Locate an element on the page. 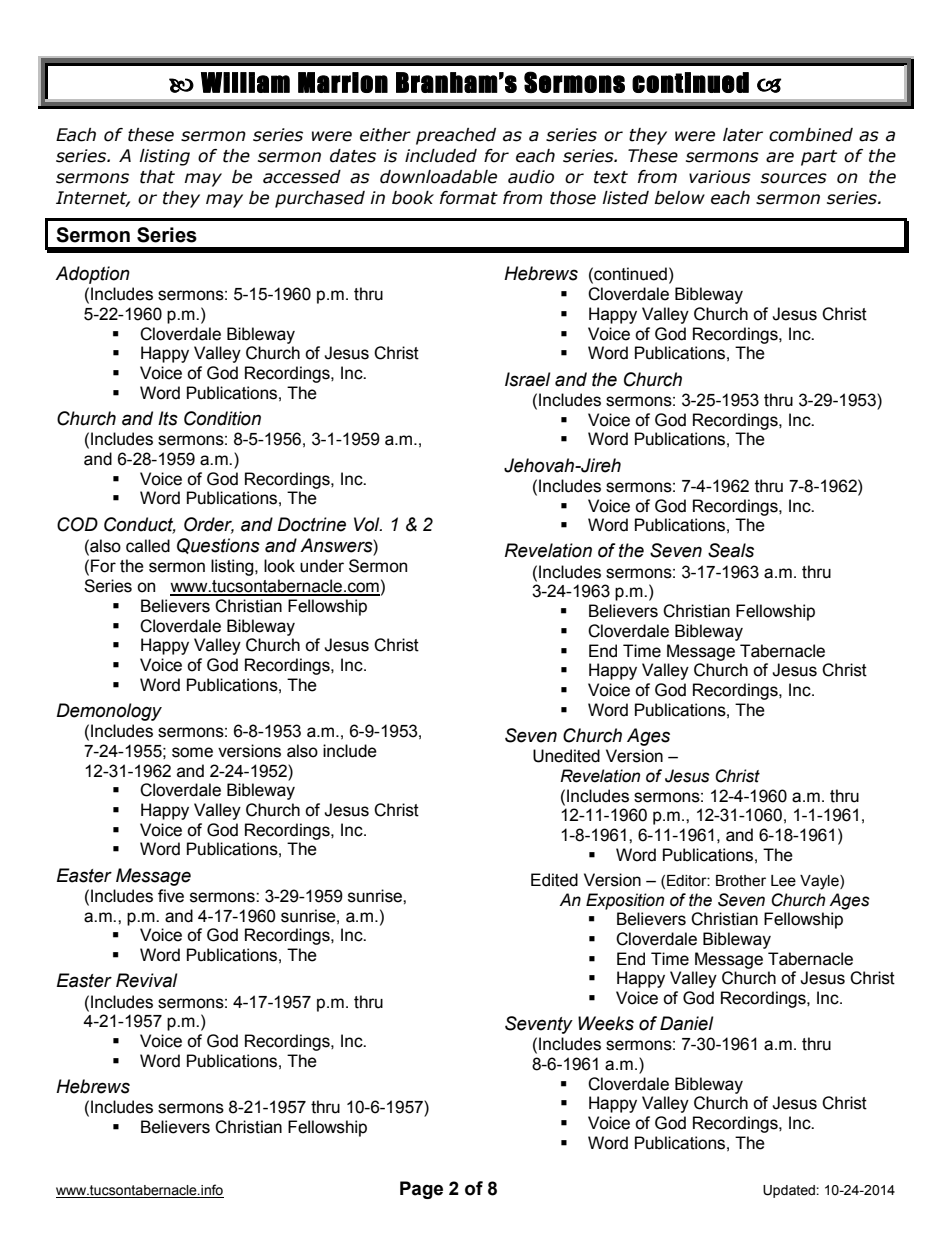 The image size is (952, 1233). under is located at coordinates (322, 566).
